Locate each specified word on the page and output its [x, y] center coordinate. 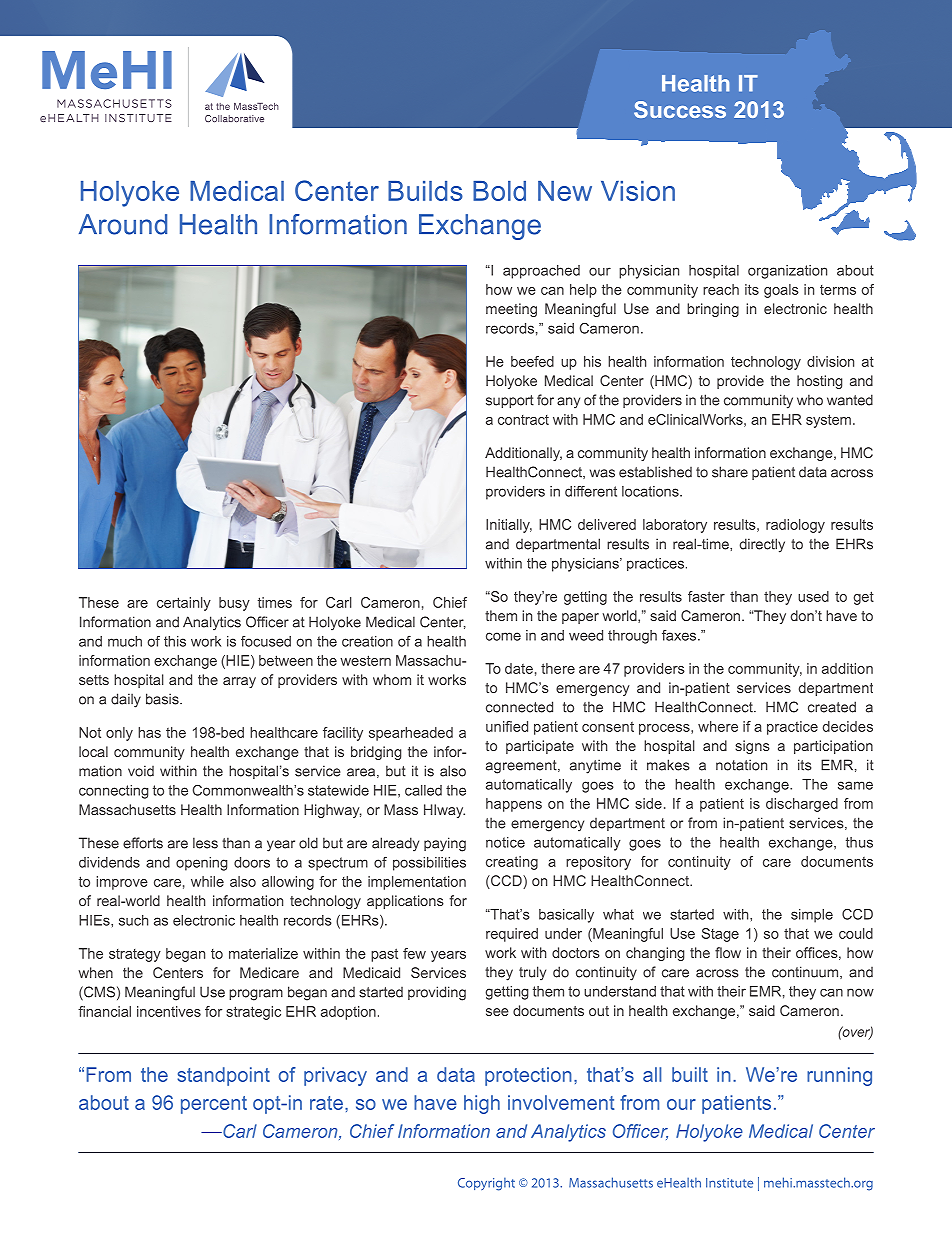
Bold [499, 191]
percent [214, 1105]
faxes [680, 635]
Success [680, 109]
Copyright [486, 1184]
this [175, 641]
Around [123, 224]
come [503, 636]
